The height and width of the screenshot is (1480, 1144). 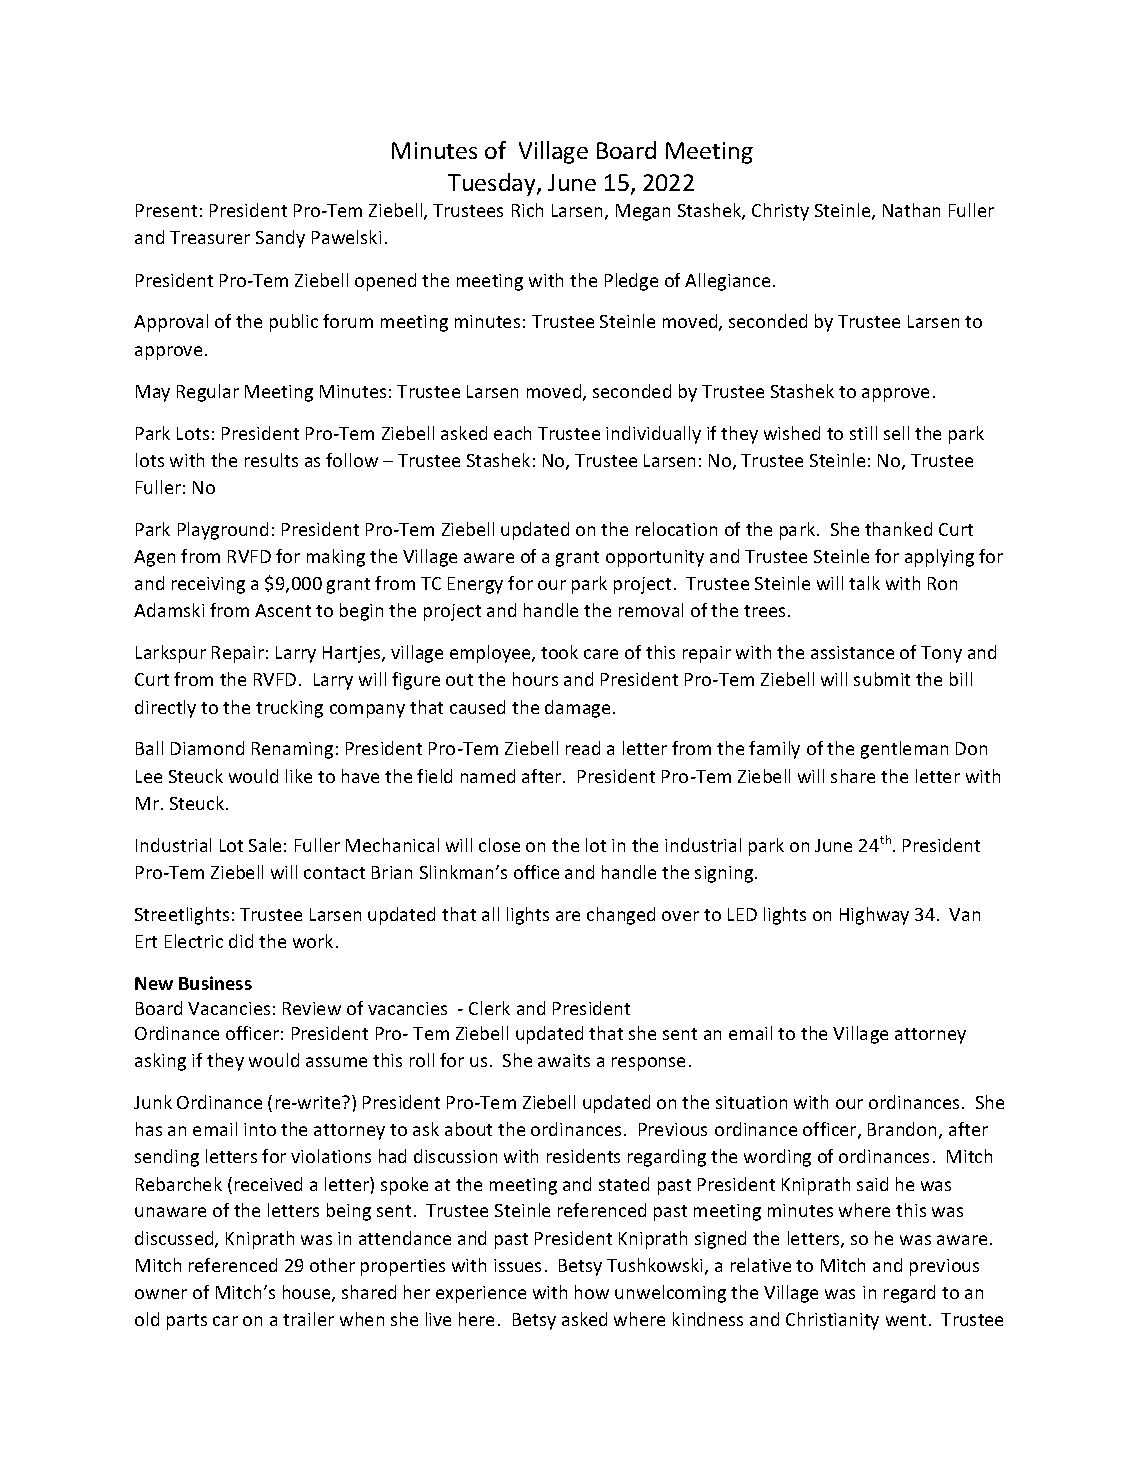 I want to click on Highway, so click(x=874, y=916).
